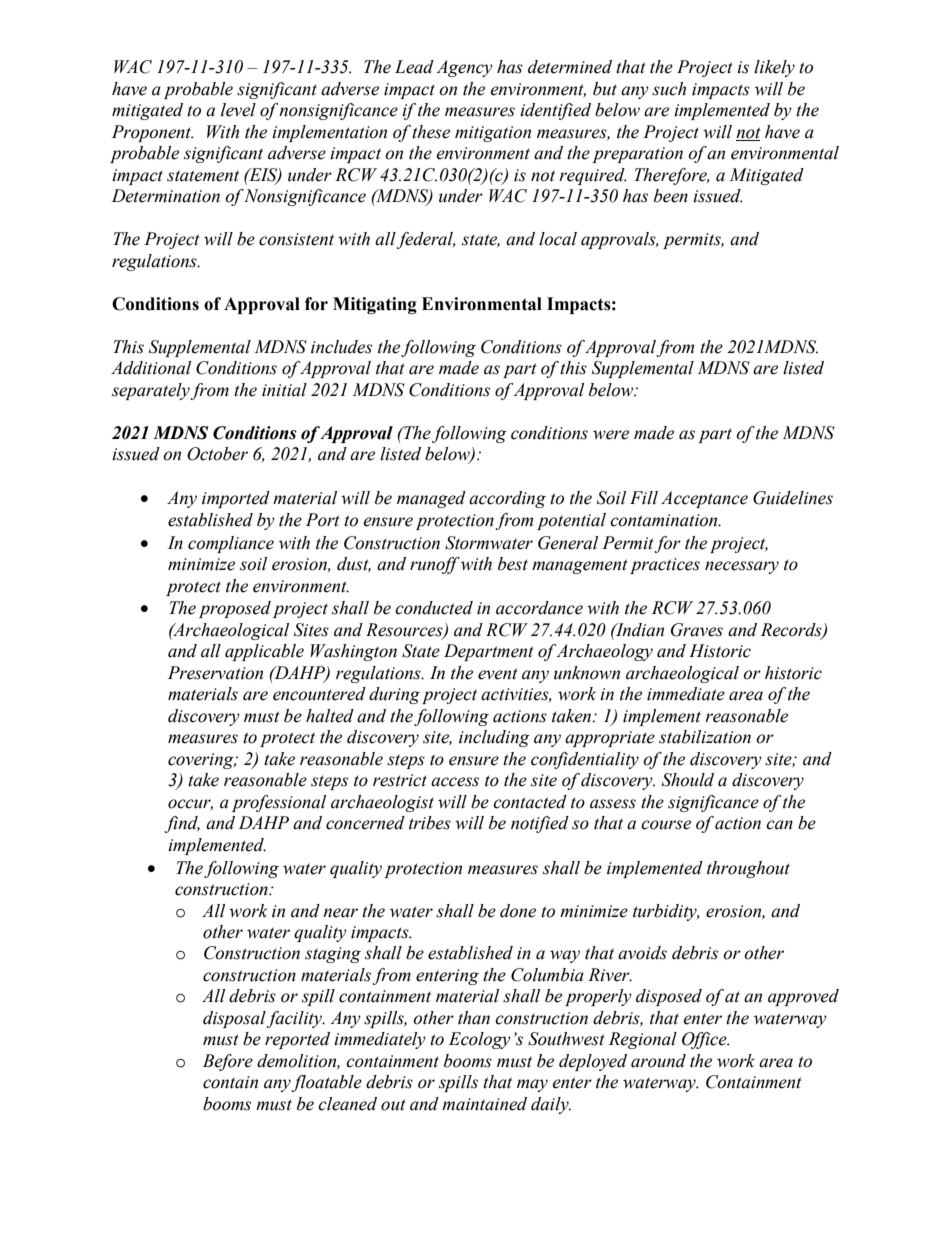 The width and height of the screenshot is (952, 1233). I want to click on Agency, so click(464, 68).
